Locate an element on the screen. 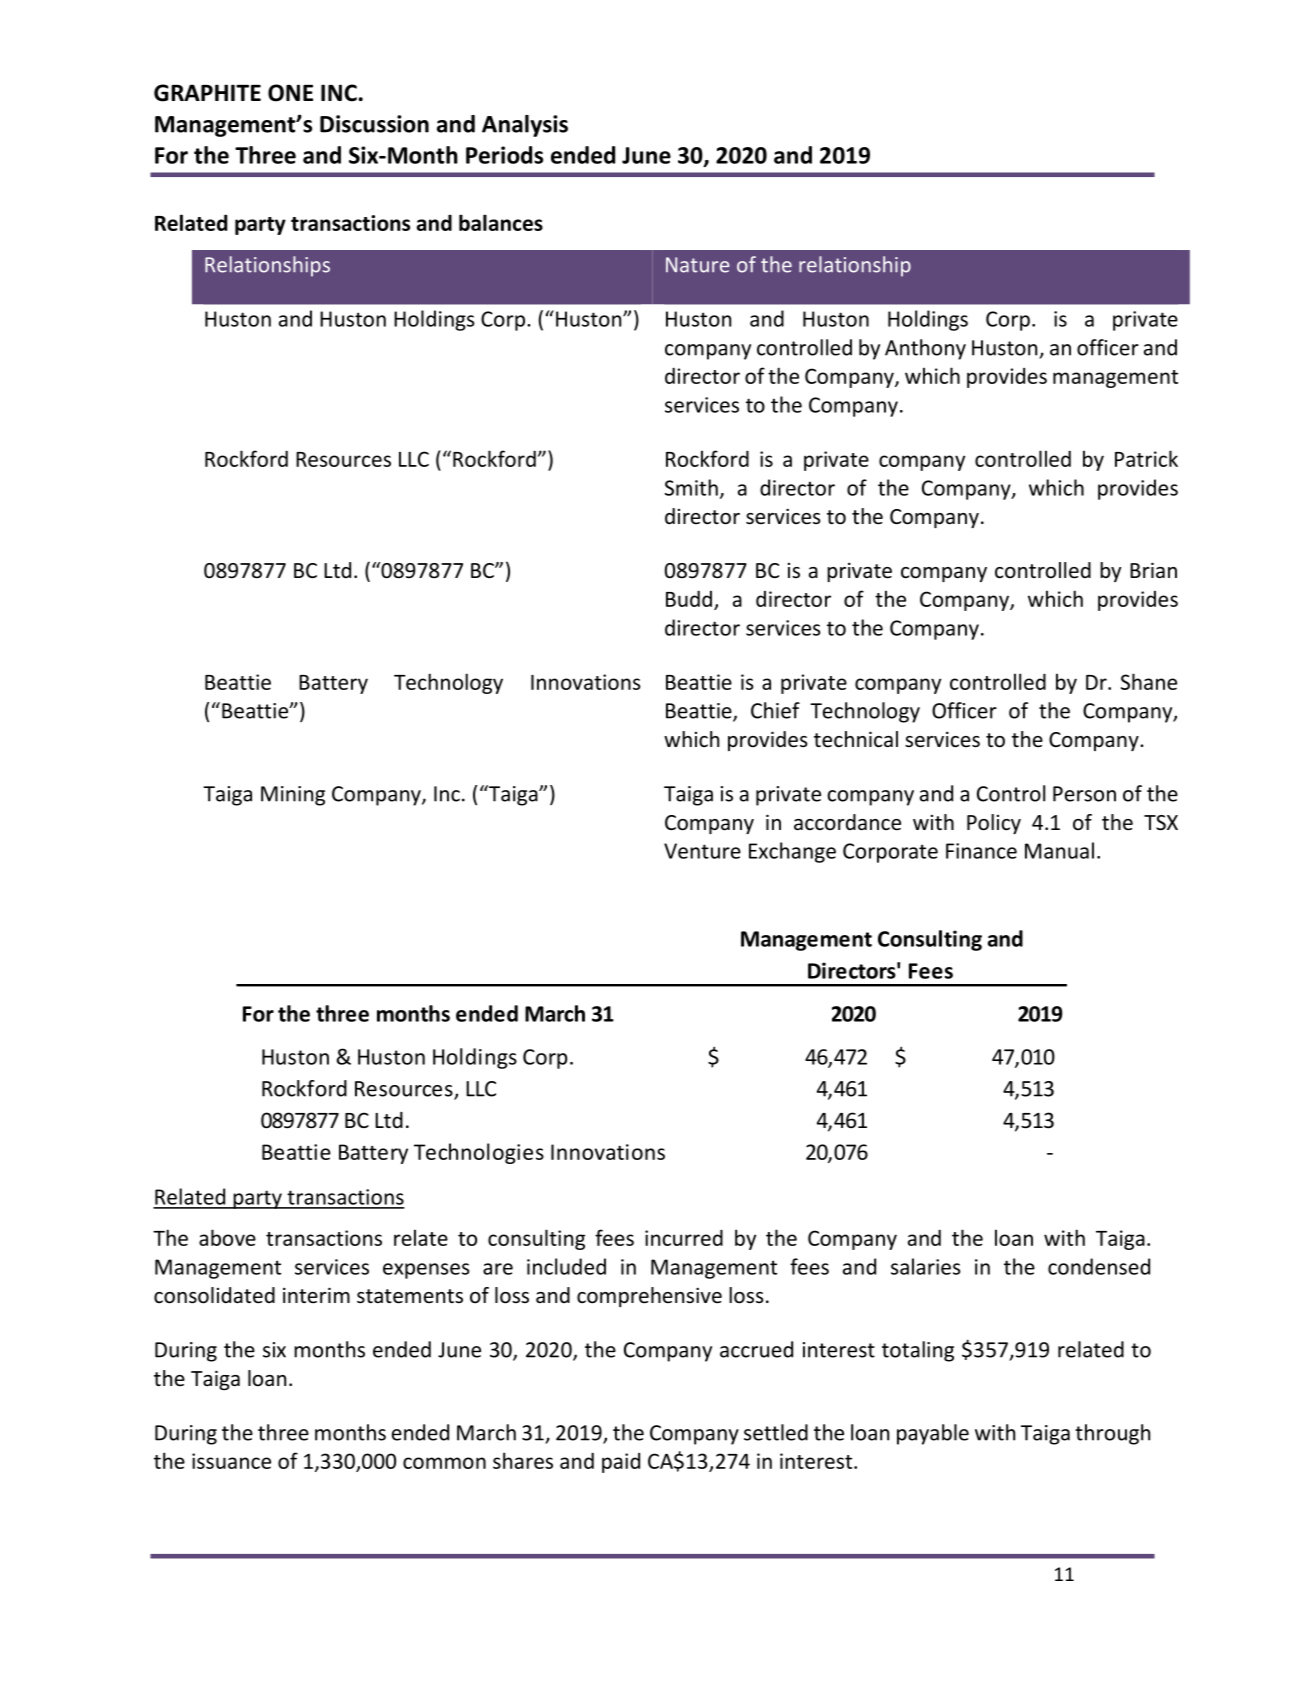 This screenshot has height=1689, width=1305. Analysis is located at coordinates (525, 126).
